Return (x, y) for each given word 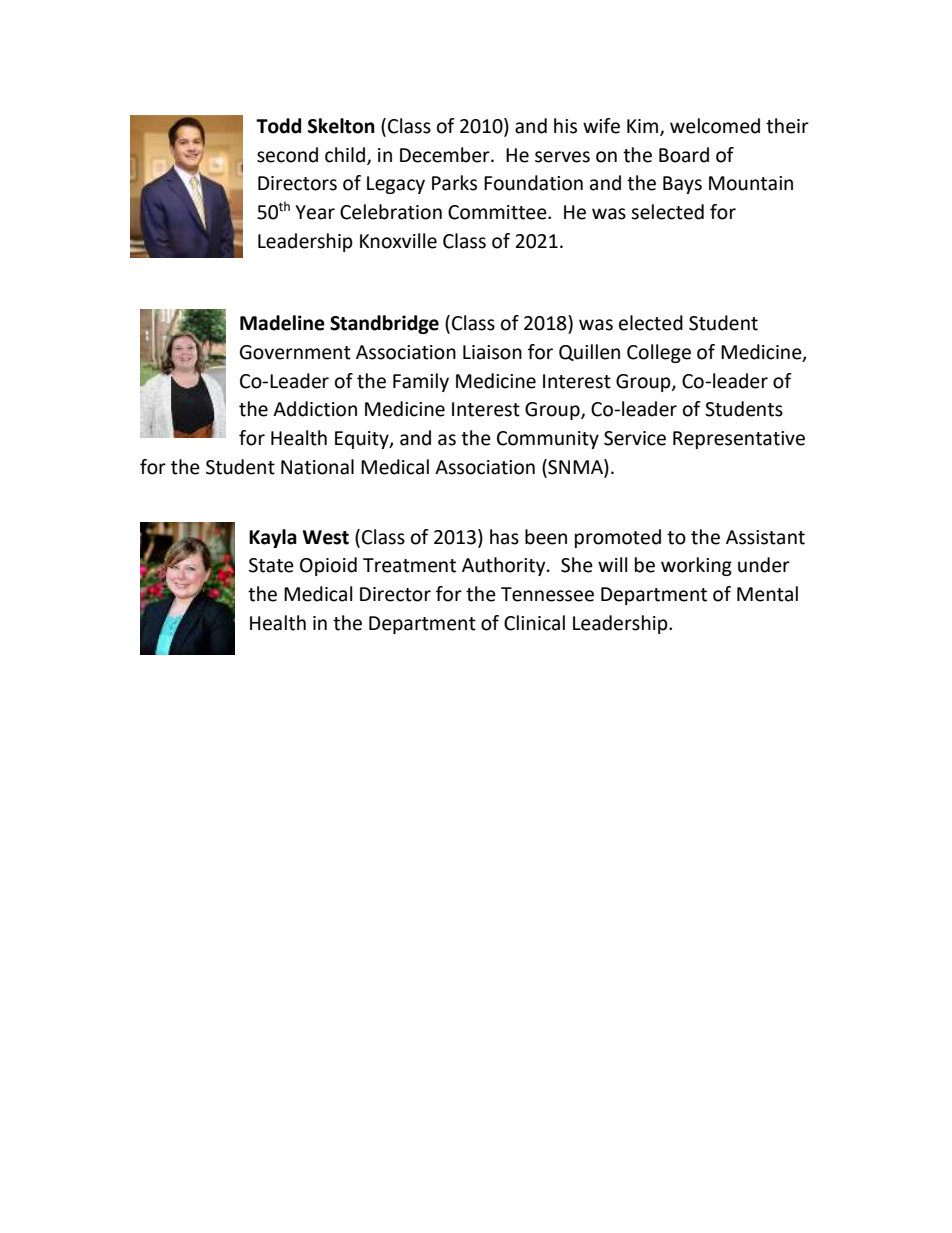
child (345, 155)
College (659, 353)
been (546, 537)
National (317, 467)
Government (295, 352)
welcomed (715, 126)
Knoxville (398, 241)
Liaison (492, 352)
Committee (498, 212)
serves (562, 157)
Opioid (328, 566)
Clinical (534, 623)
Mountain (751, 183)
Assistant (765, 537)
